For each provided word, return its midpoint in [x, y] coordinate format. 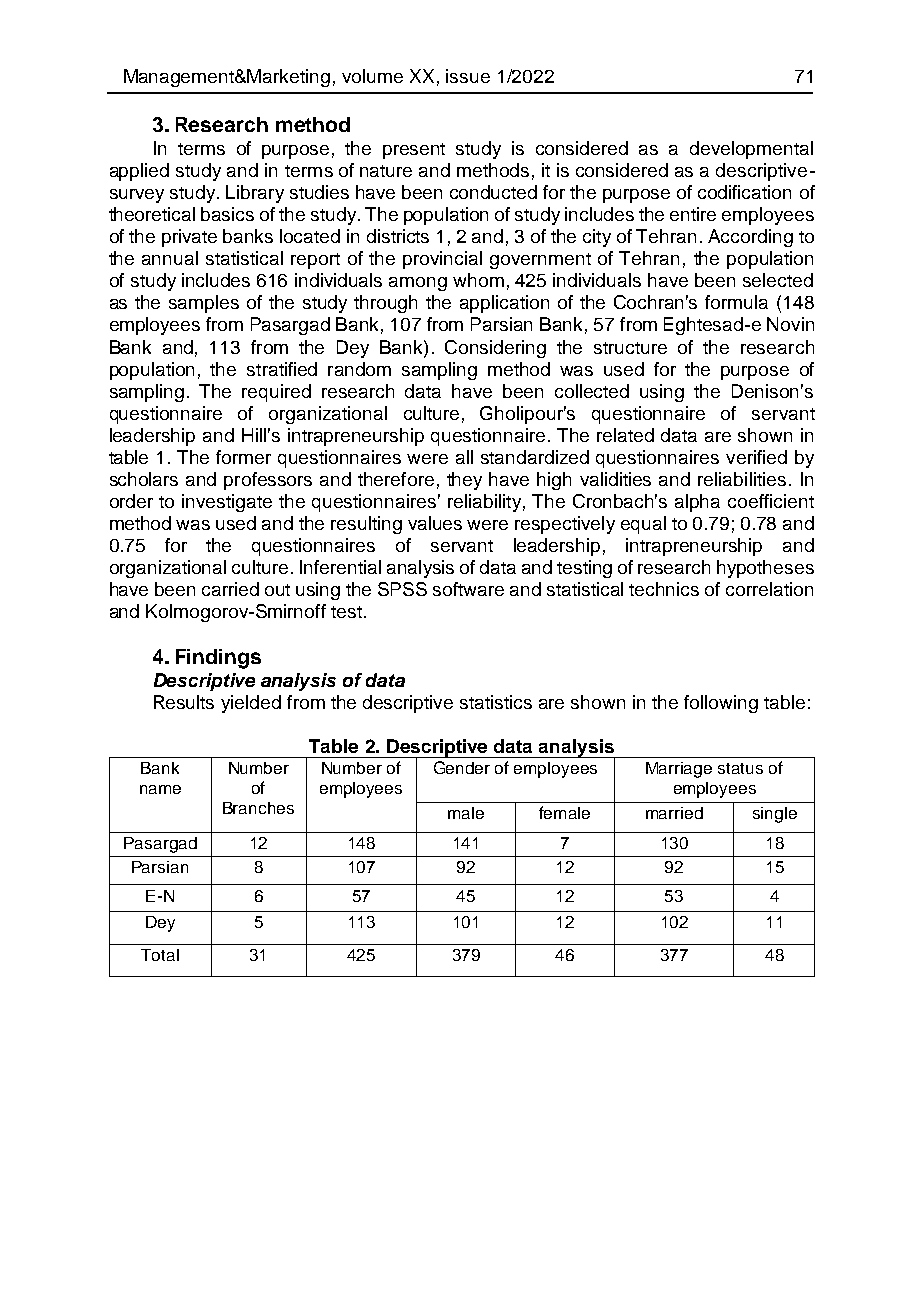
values [435, 523]
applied [139, 172]
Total [160, 955]
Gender [462, 767]
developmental [751, 150]
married [674, 813]
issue [468, 76]
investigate [227, 503]
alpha [697, 503]
